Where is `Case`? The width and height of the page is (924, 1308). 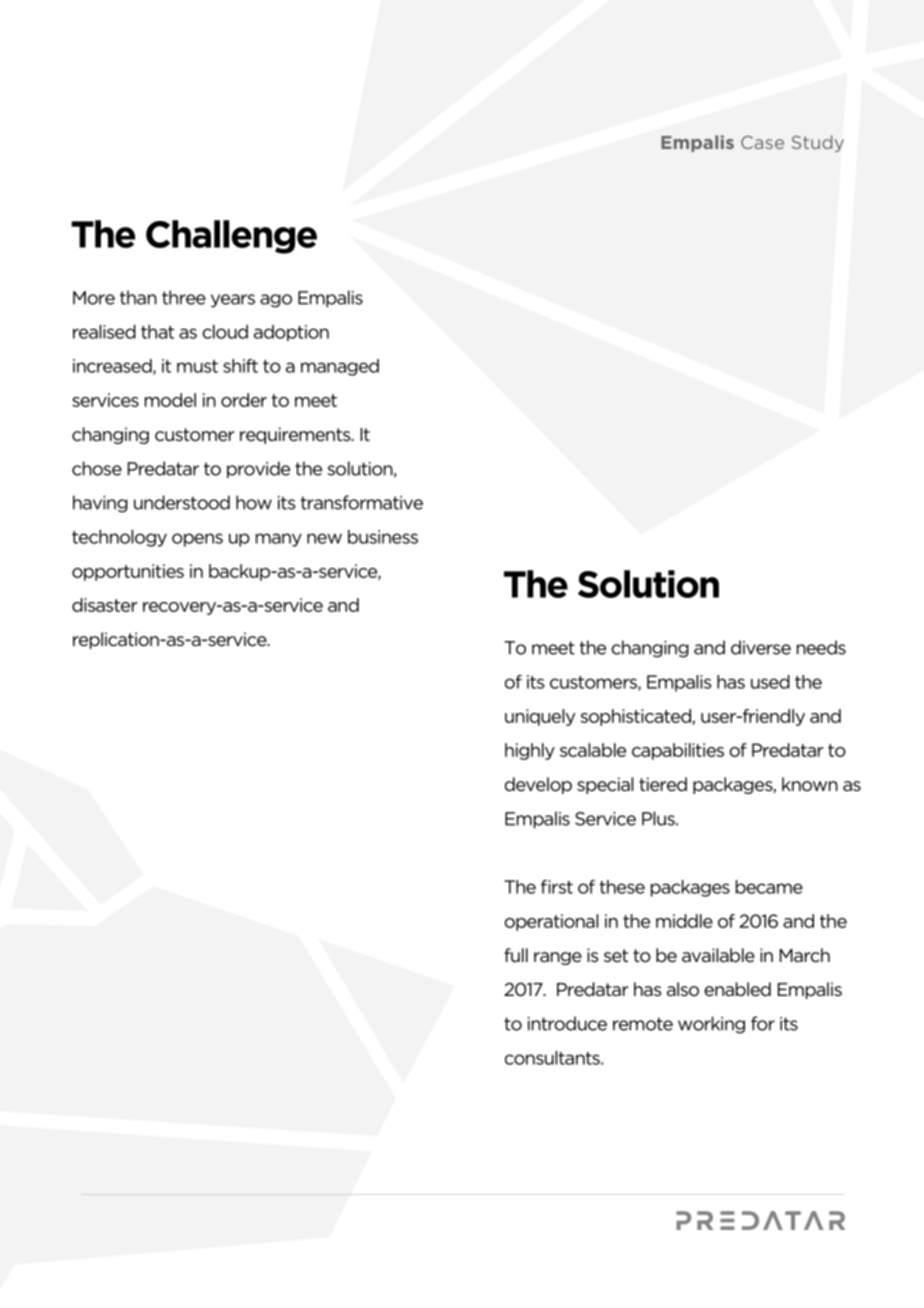
Case is located at coordinates (762, 142).
